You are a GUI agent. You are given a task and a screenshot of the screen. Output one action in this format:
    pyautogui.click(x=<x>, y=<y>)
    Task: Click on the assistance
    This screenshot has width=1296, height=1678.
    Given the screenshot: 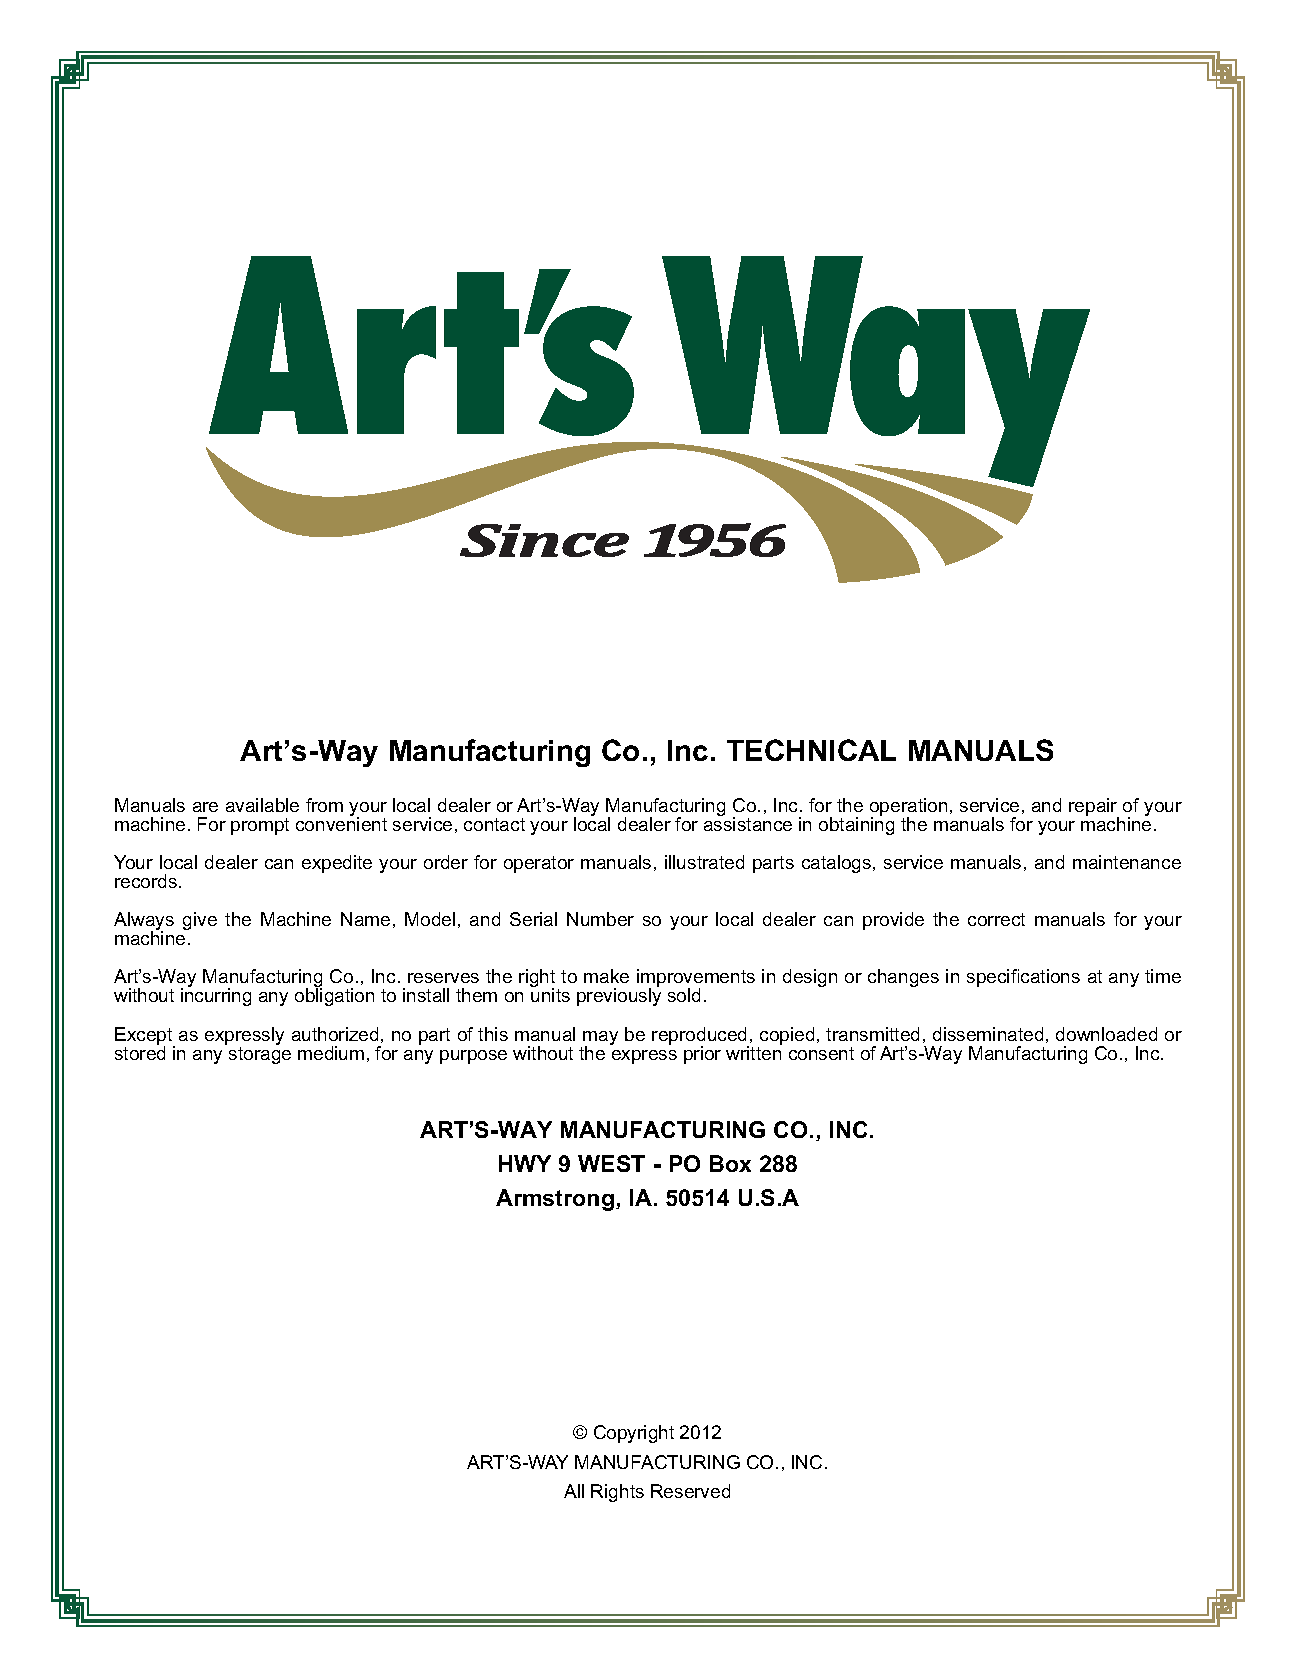 What is the action you would take?
    pyautogui.click(x=748, y=823)
